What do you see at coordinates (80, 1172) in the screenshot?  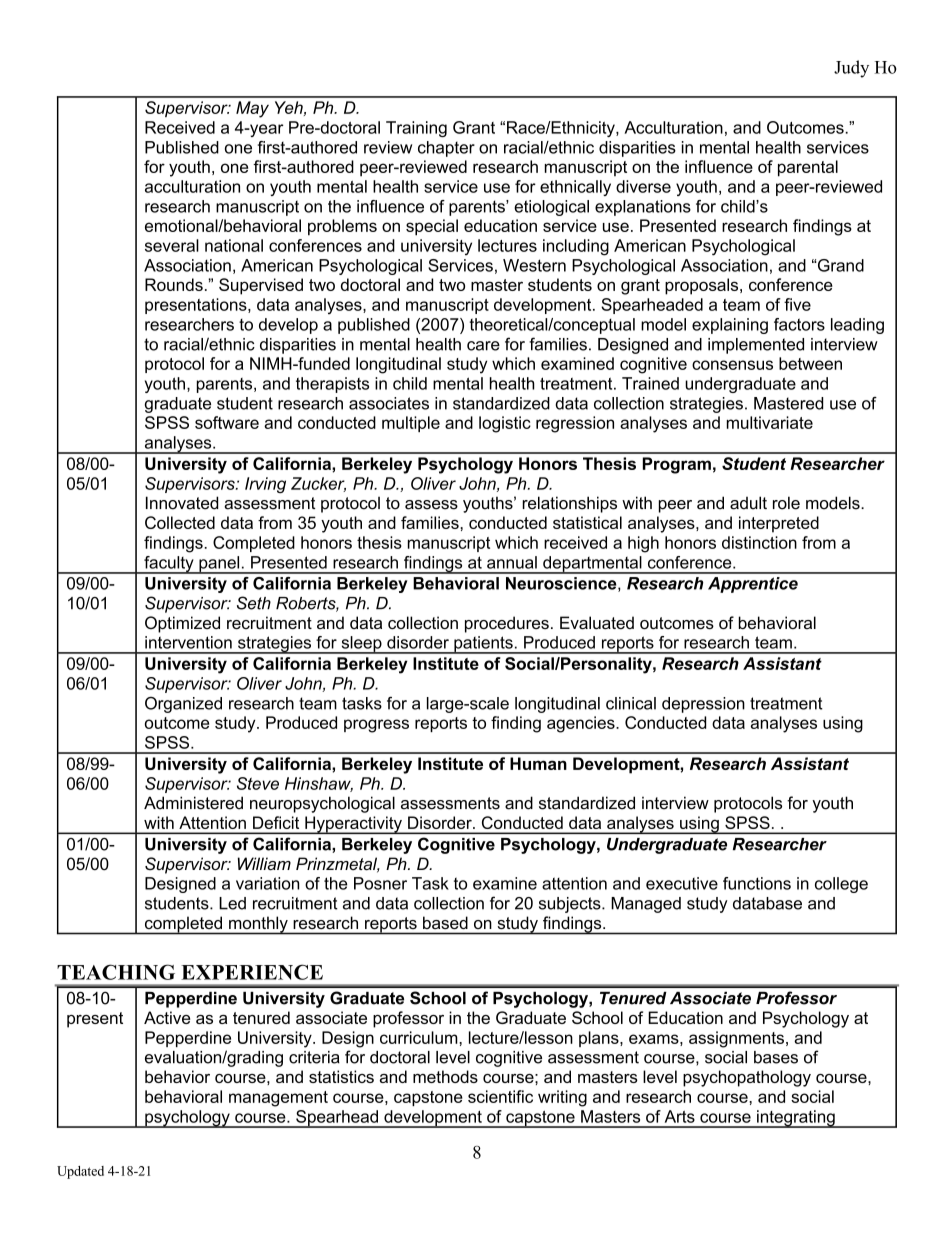 I see `Updated` at bounding box center [80, 1172].
